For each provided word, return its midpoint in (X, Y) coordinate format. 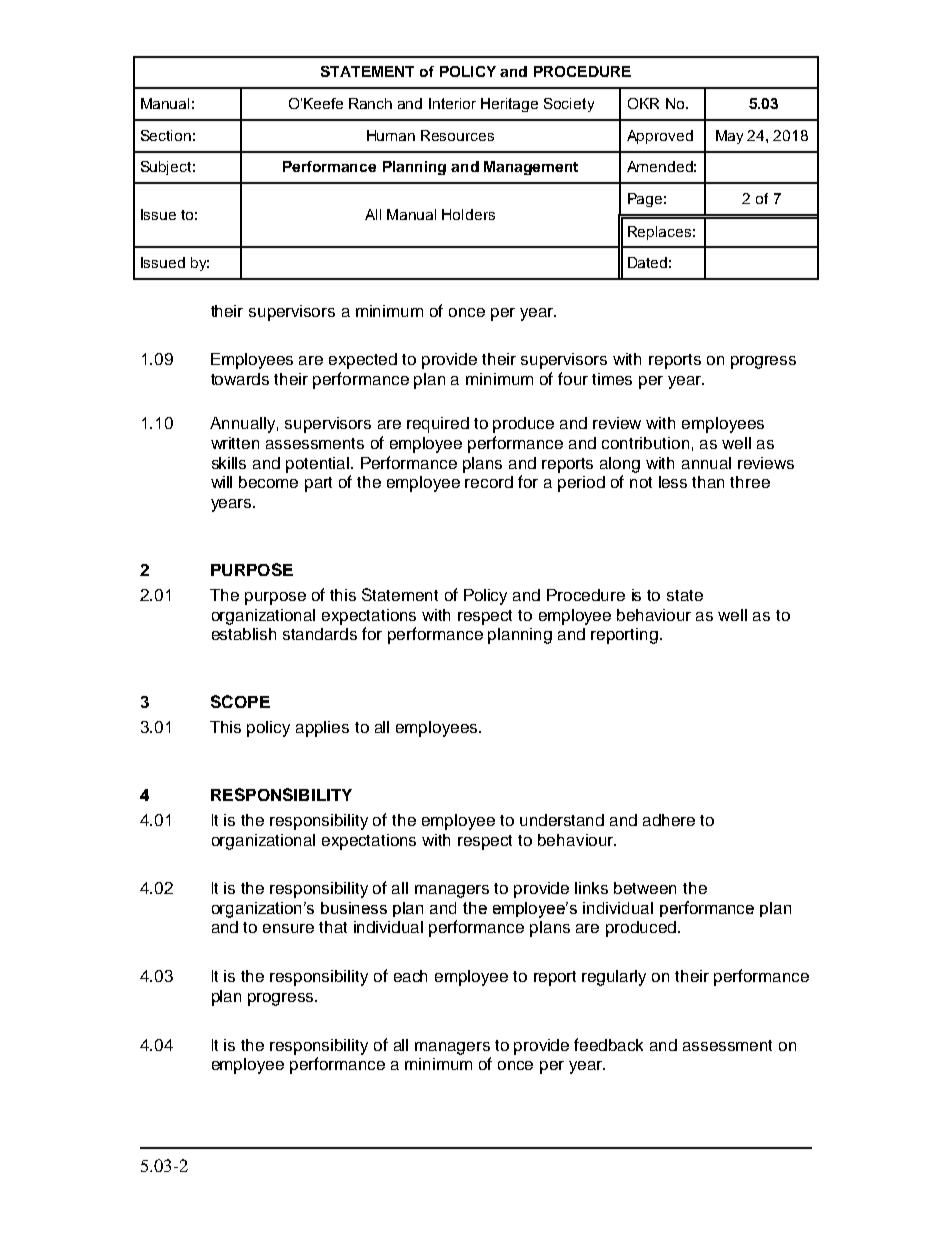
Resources (457, 135)
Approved (660, 137)
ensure (288, 928)
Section (166, 135)
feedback (608, 1044)
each (410, 976)
